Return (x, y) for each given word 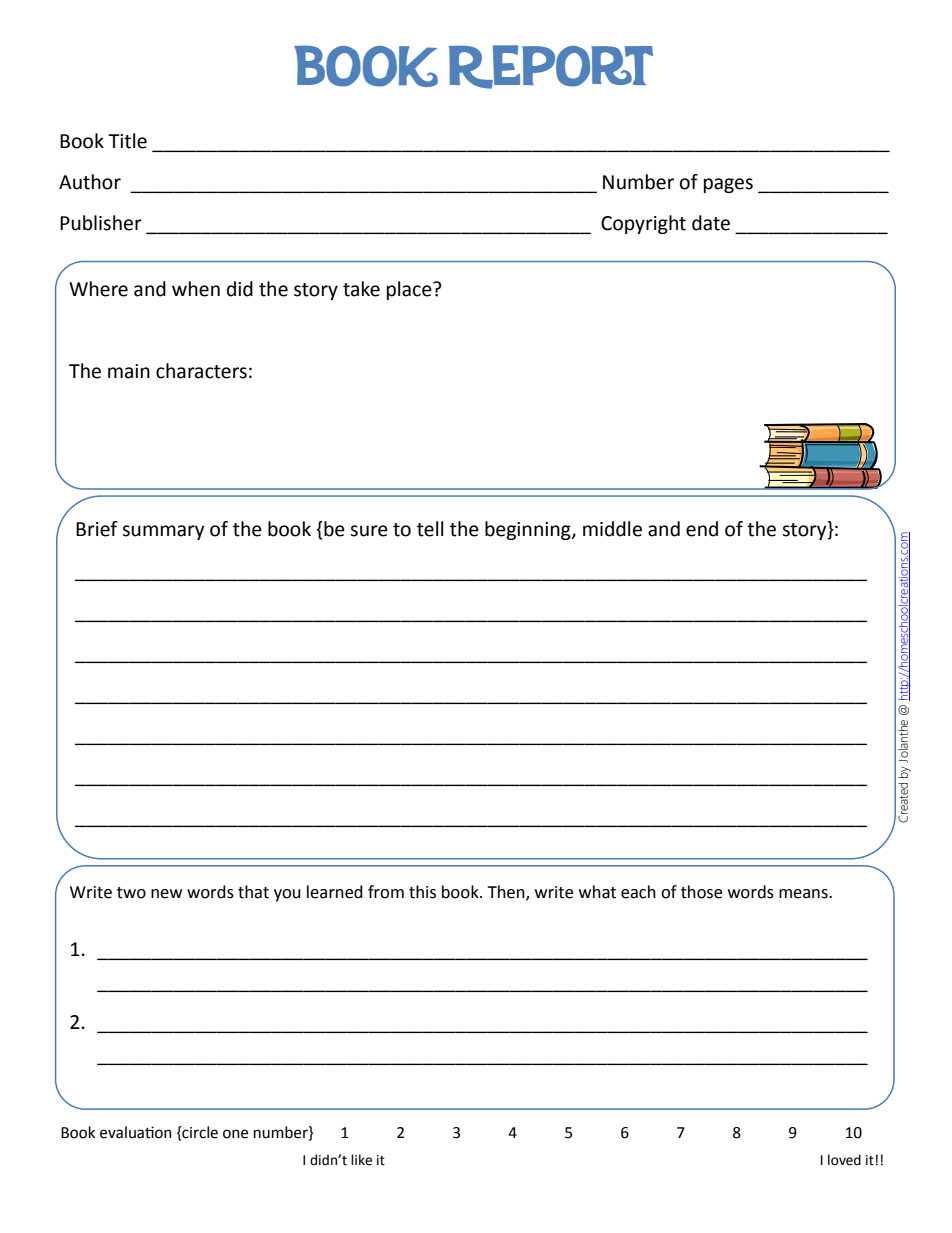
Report (551, 67)
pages (728, 185)
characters (201, 371)
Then (507, 893)
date (711, 223)
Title (127, 141)
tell (430, 529)
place (410, 290)
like (361, 1160)
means (804, 894)
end (702, 529)
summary (163, 532)
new (166, 894)
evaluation (136, 1132)
